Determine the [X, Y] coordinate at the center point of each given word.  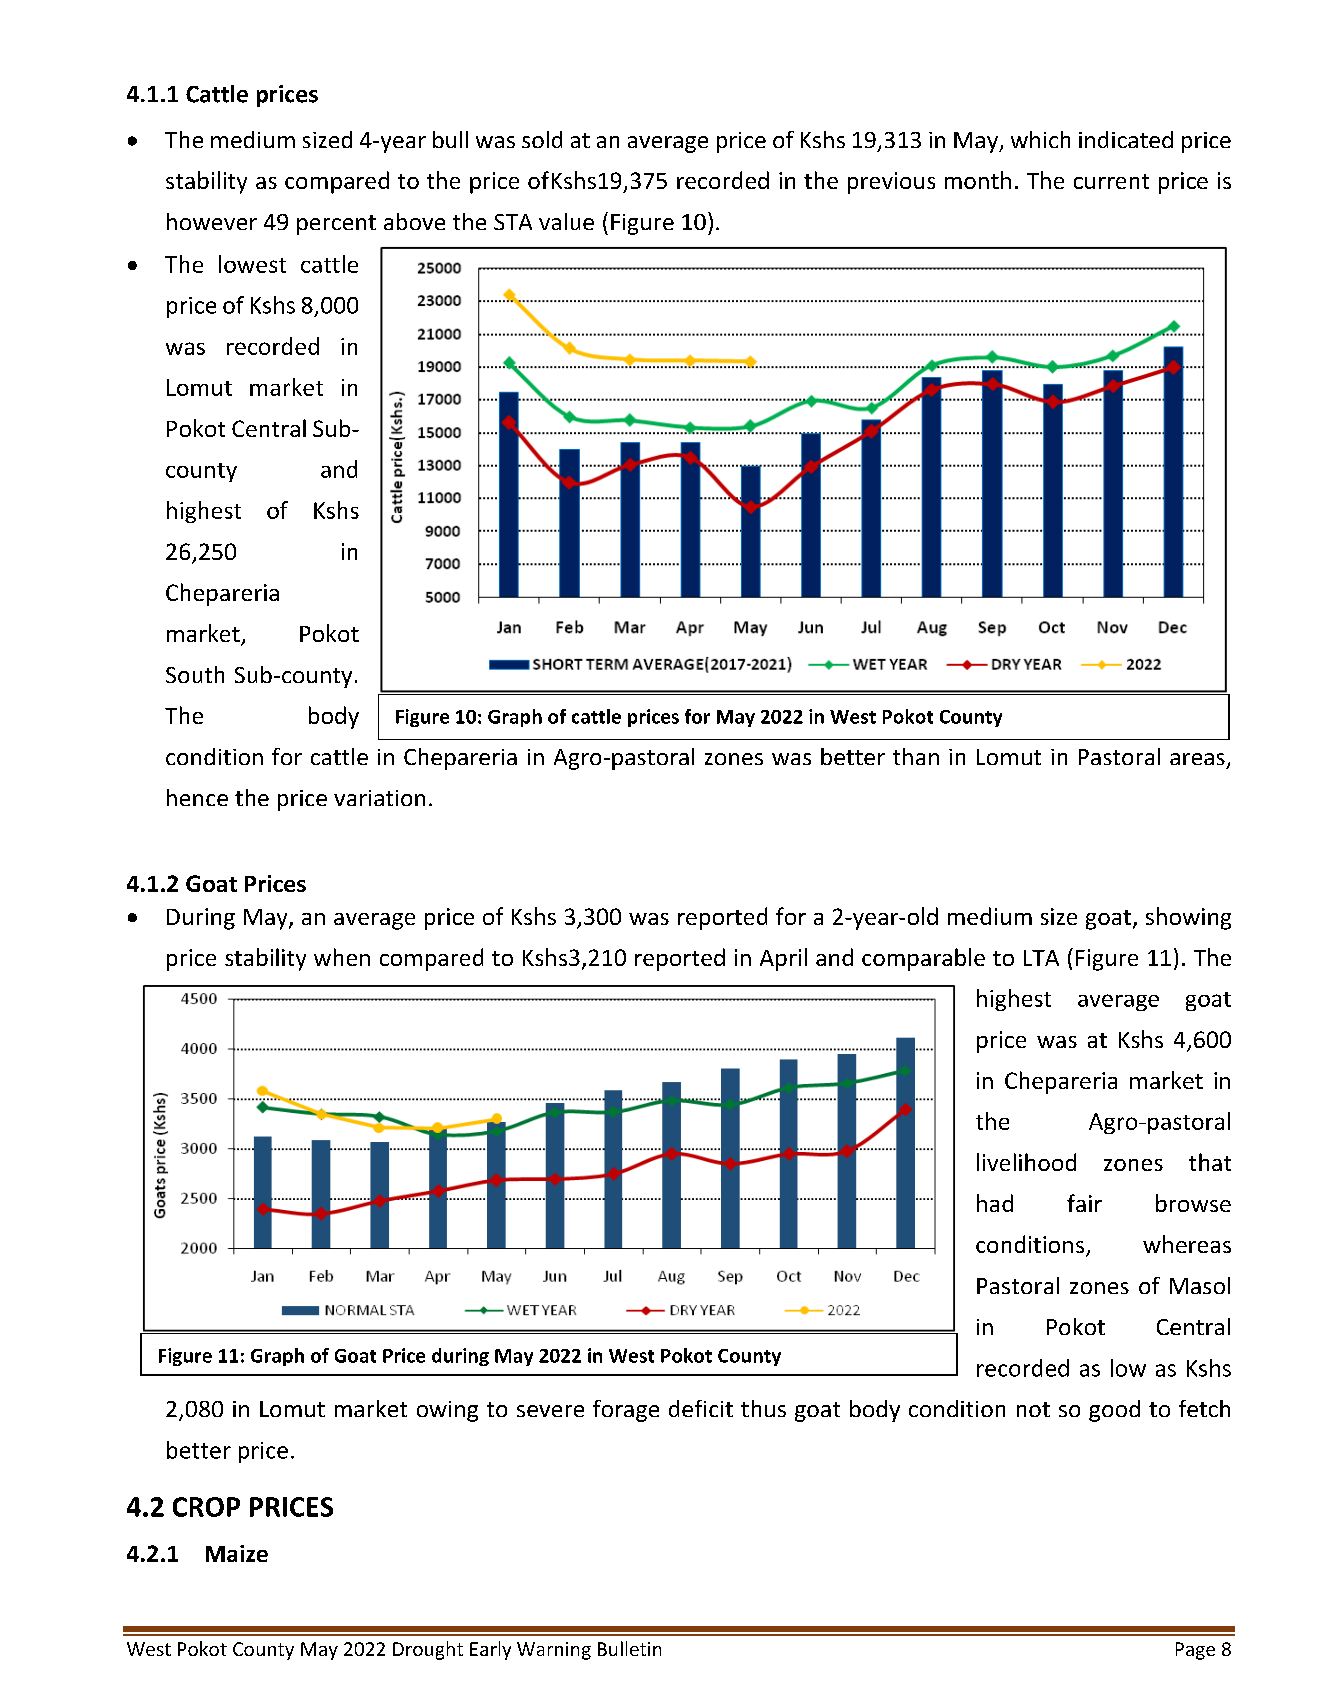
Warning [554, 1651]
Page [1195, 1651]
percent [336, 225]
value [566, 221]
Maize [237, 1553]
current [1111, 181]
